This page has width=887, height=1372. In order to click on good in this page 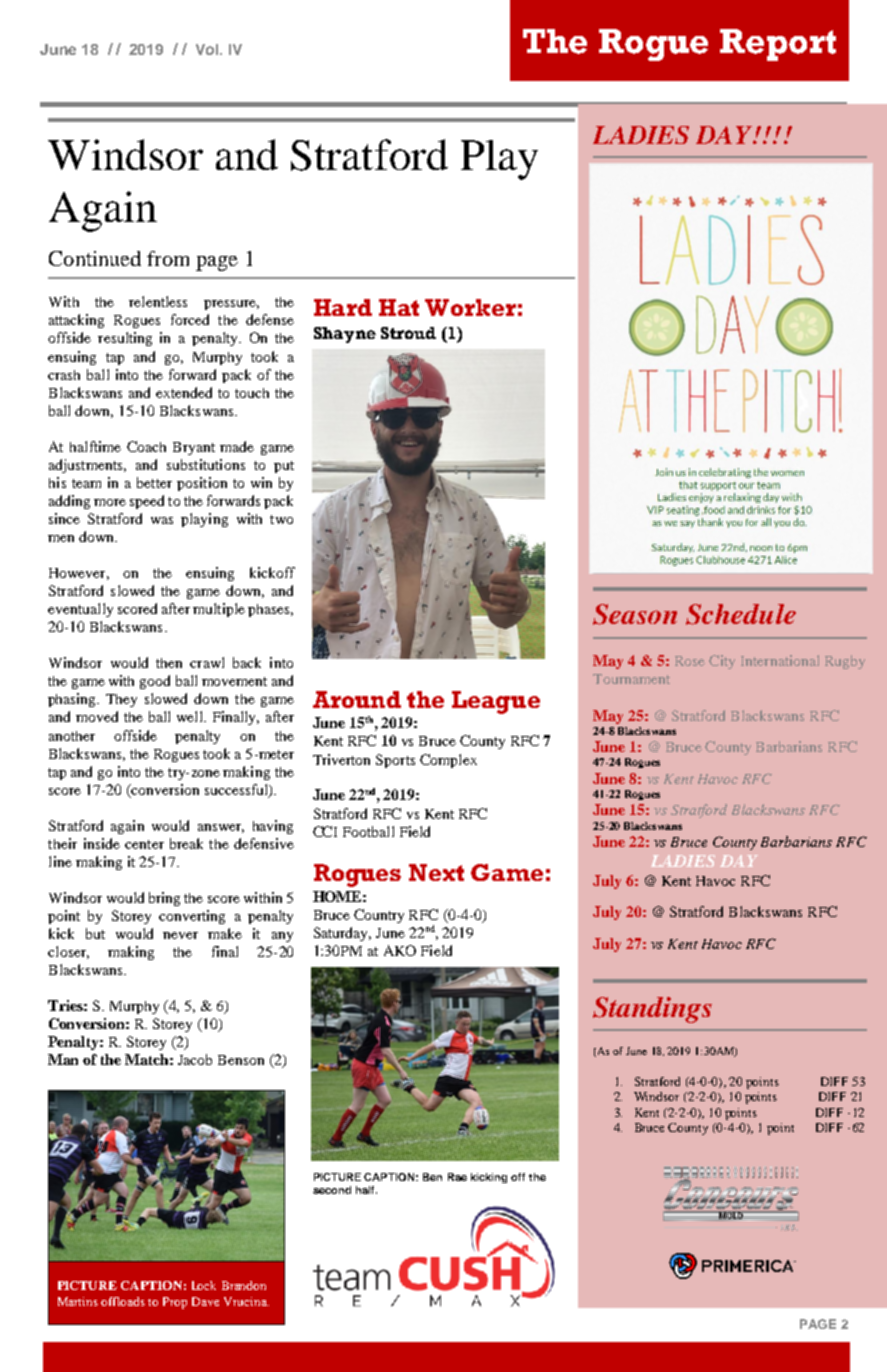, I will do `click(155, 682)`.
